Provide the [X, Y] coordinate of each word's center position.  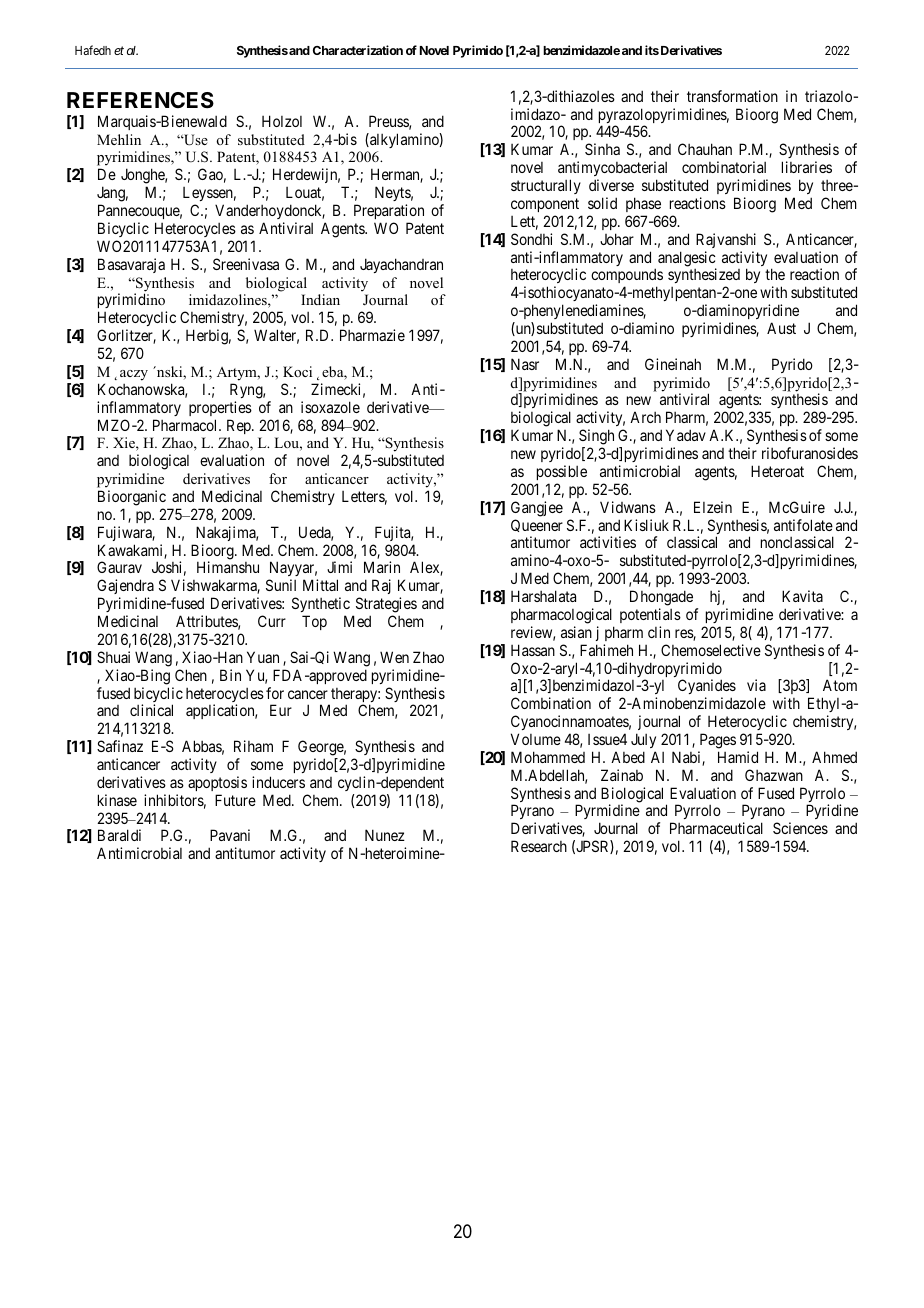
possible [562, 472]
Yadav [686, 435]
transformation [732, 96]
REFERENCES [140, 100]
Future [235, 800]
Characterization [358, 50]
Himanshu [228, 567]
